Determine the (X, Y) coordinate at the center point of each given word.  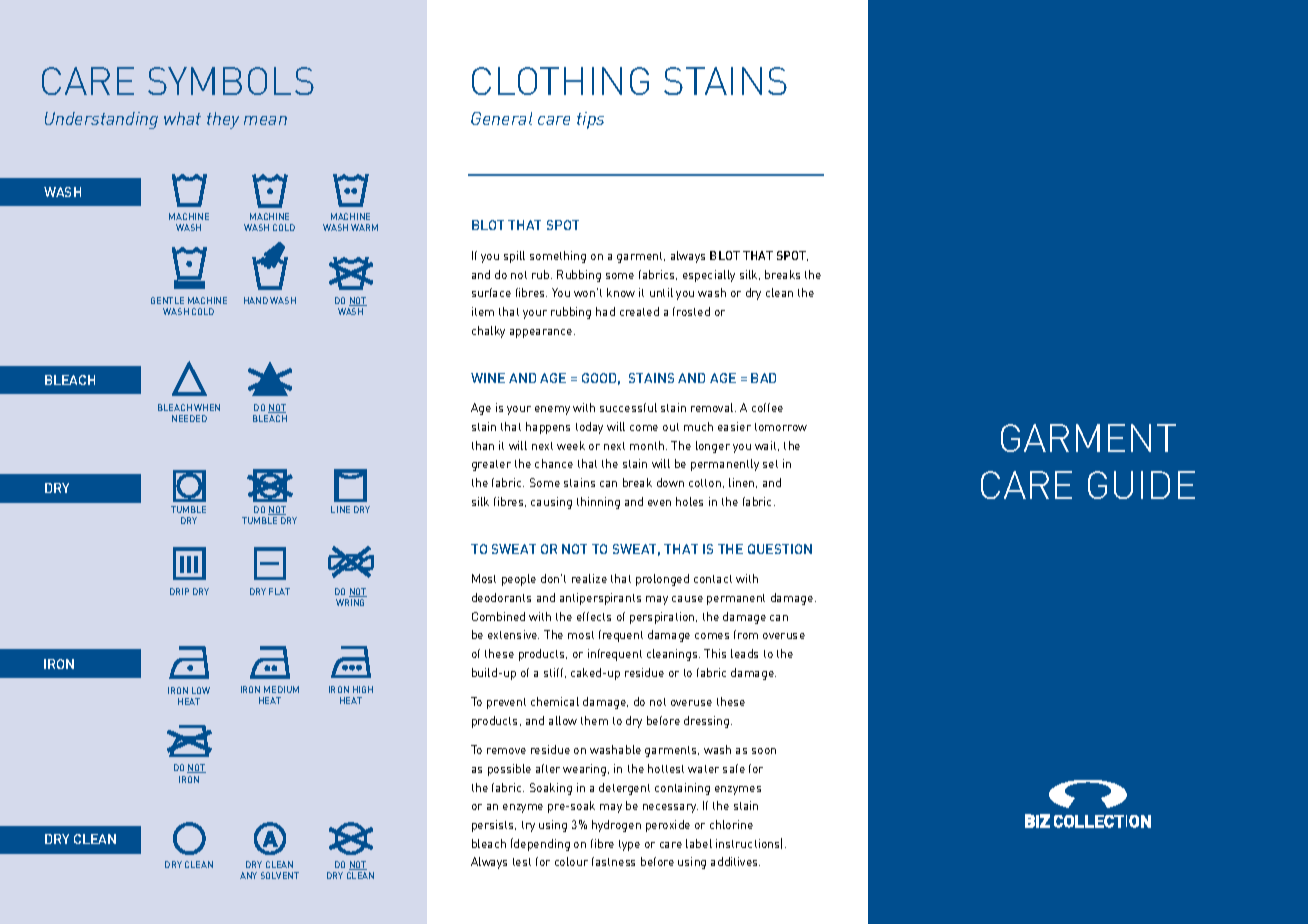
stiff (555, 673)
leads (744, 653)
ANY (248, 875)
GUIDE (1141, 485)
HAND (256, 300)
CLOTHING (560, 81)
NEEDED (189, 418)
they (223, 120)
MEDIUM (281, 689)
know (621, 292)
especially (709, 276)
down (670, 482)
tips (590, 120)
